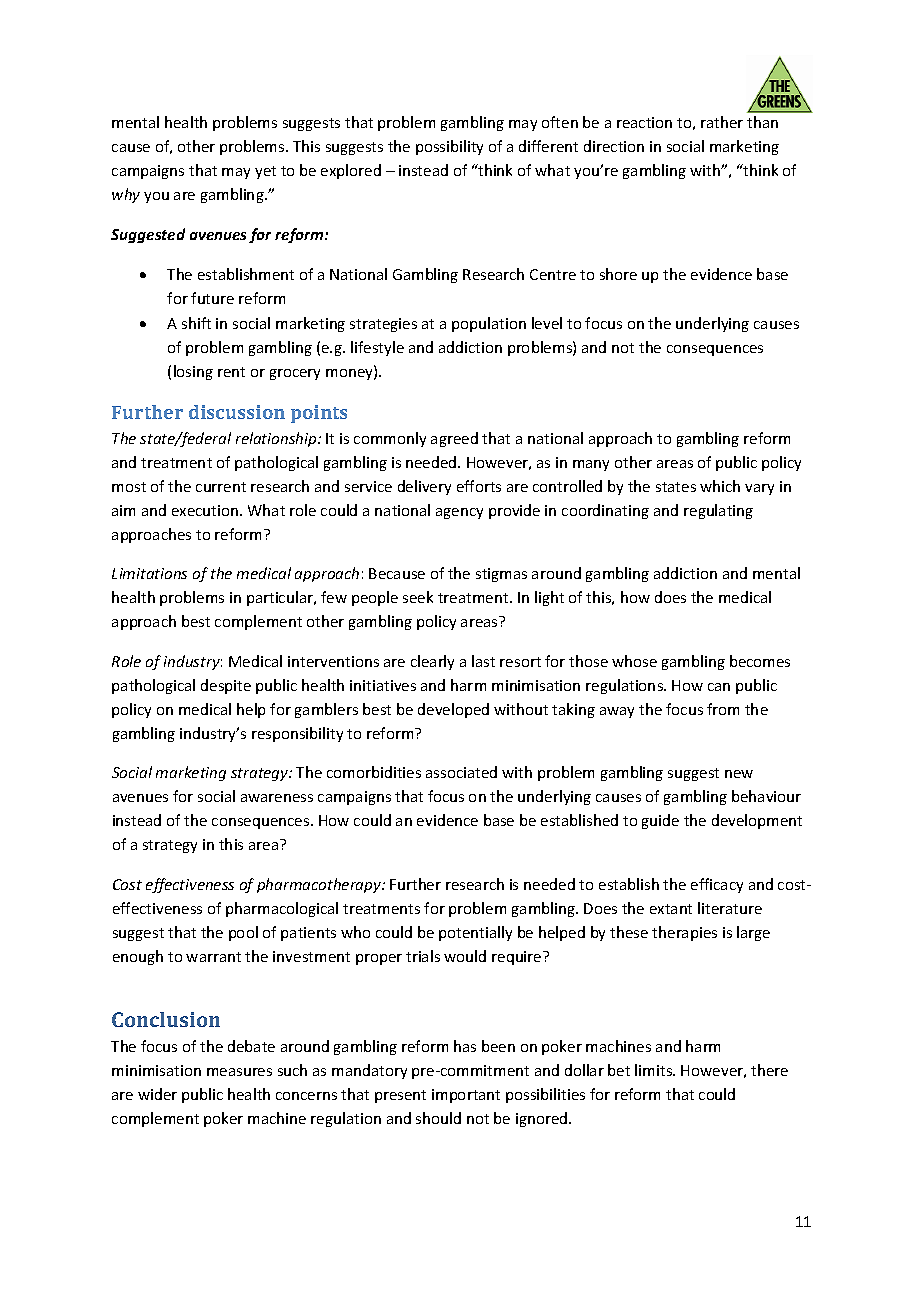  What do you see at coordinates (634, 661) in the screenshot?
I see `whose` at bounding box center [634, 661].
